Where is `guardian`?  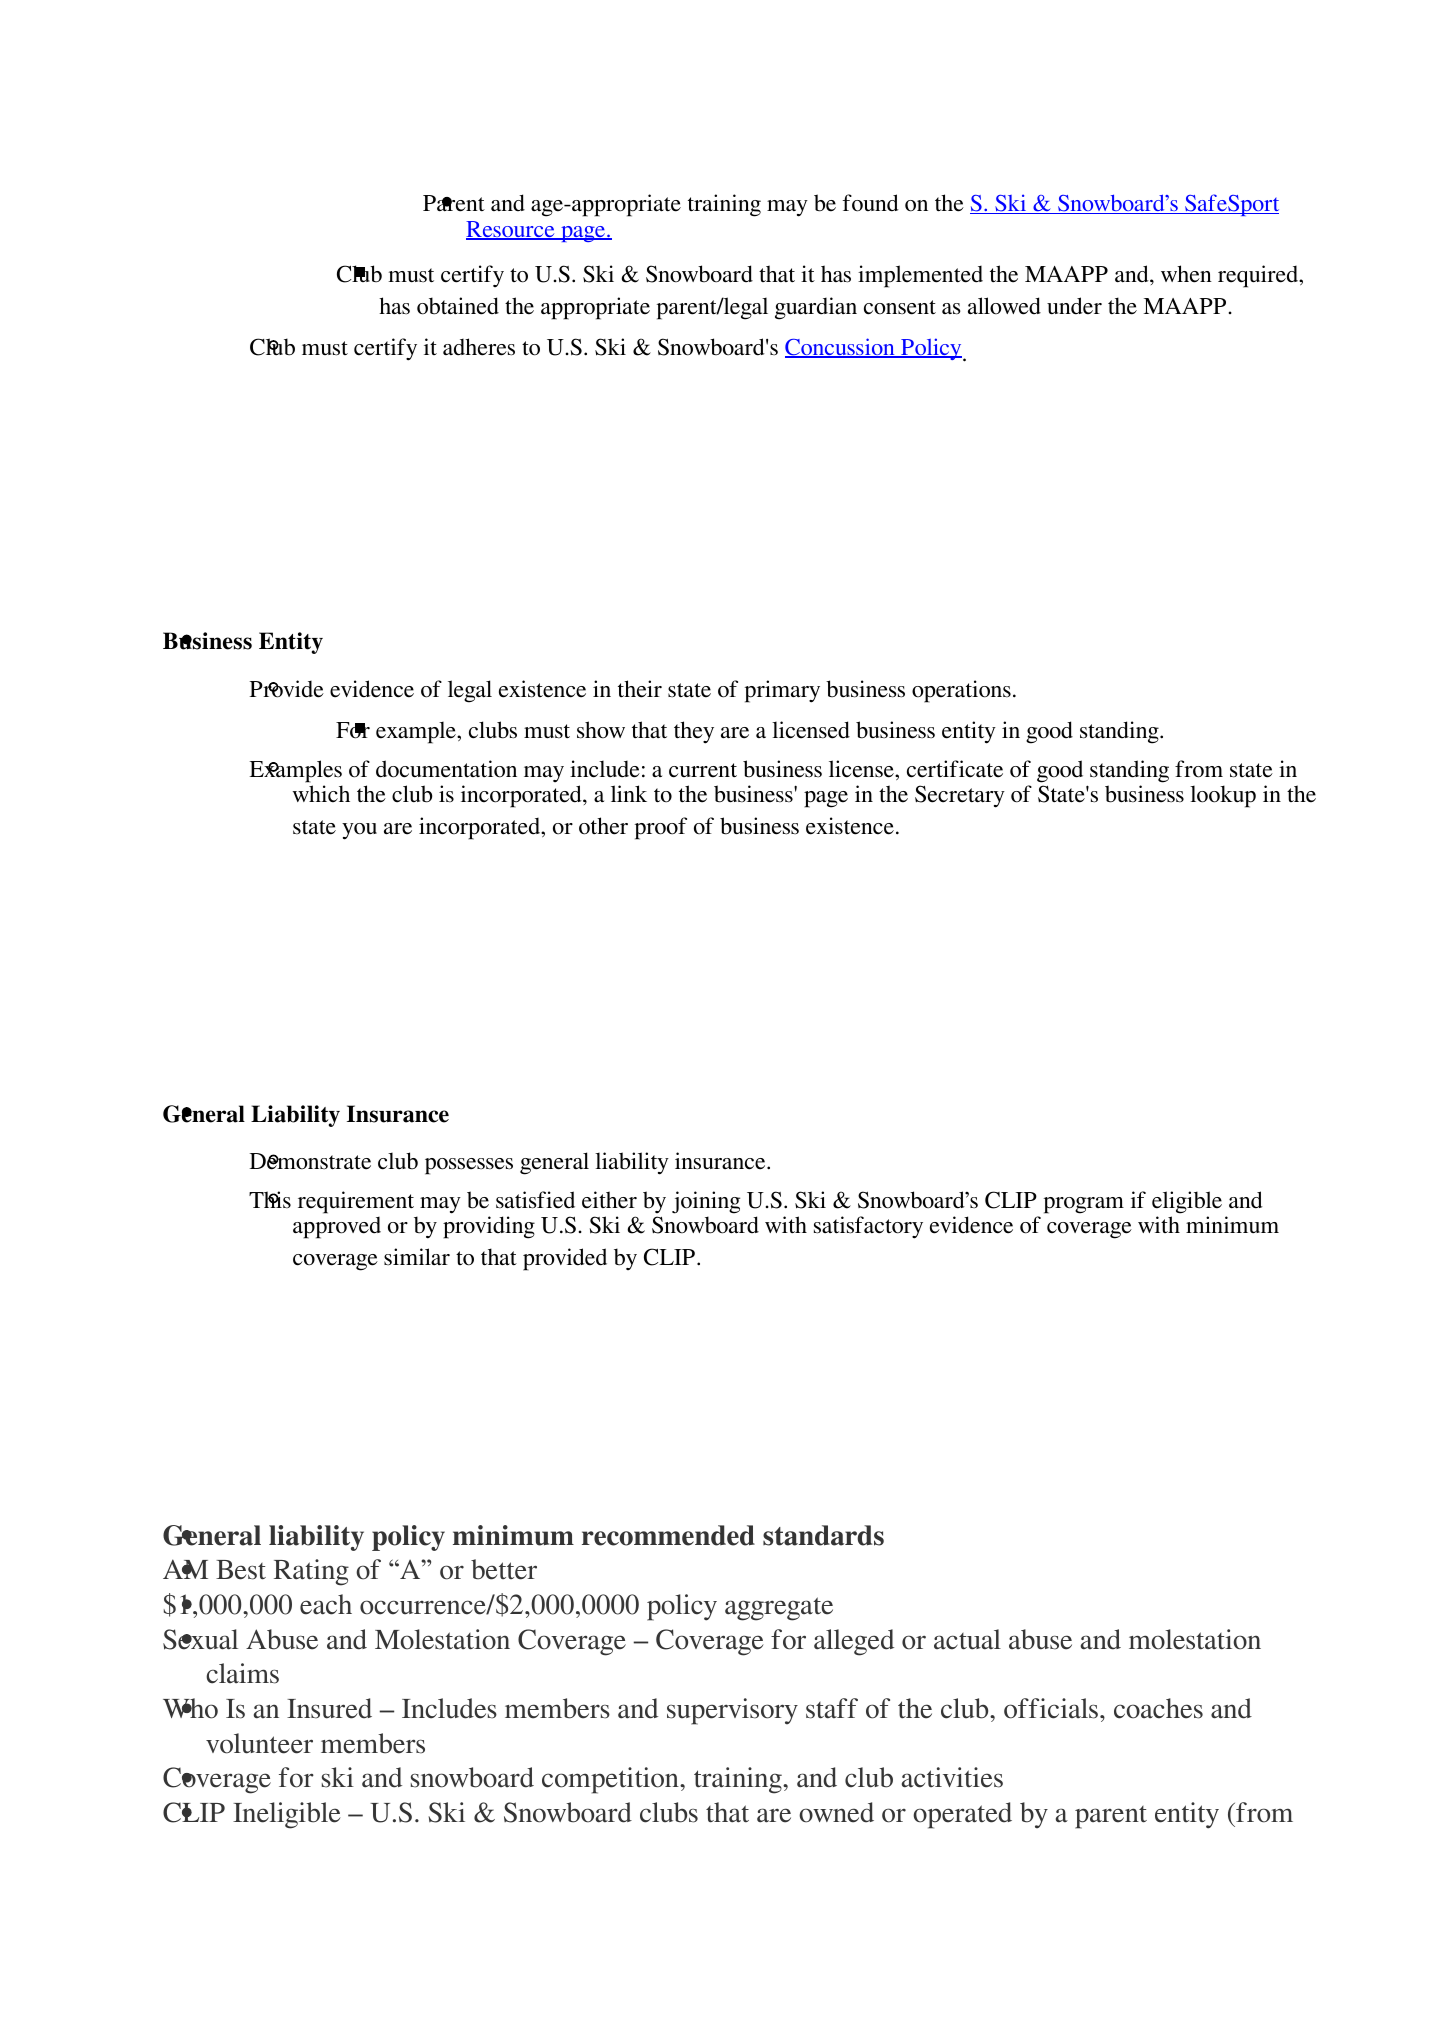 guardian is located at coordinates (816, 308).
